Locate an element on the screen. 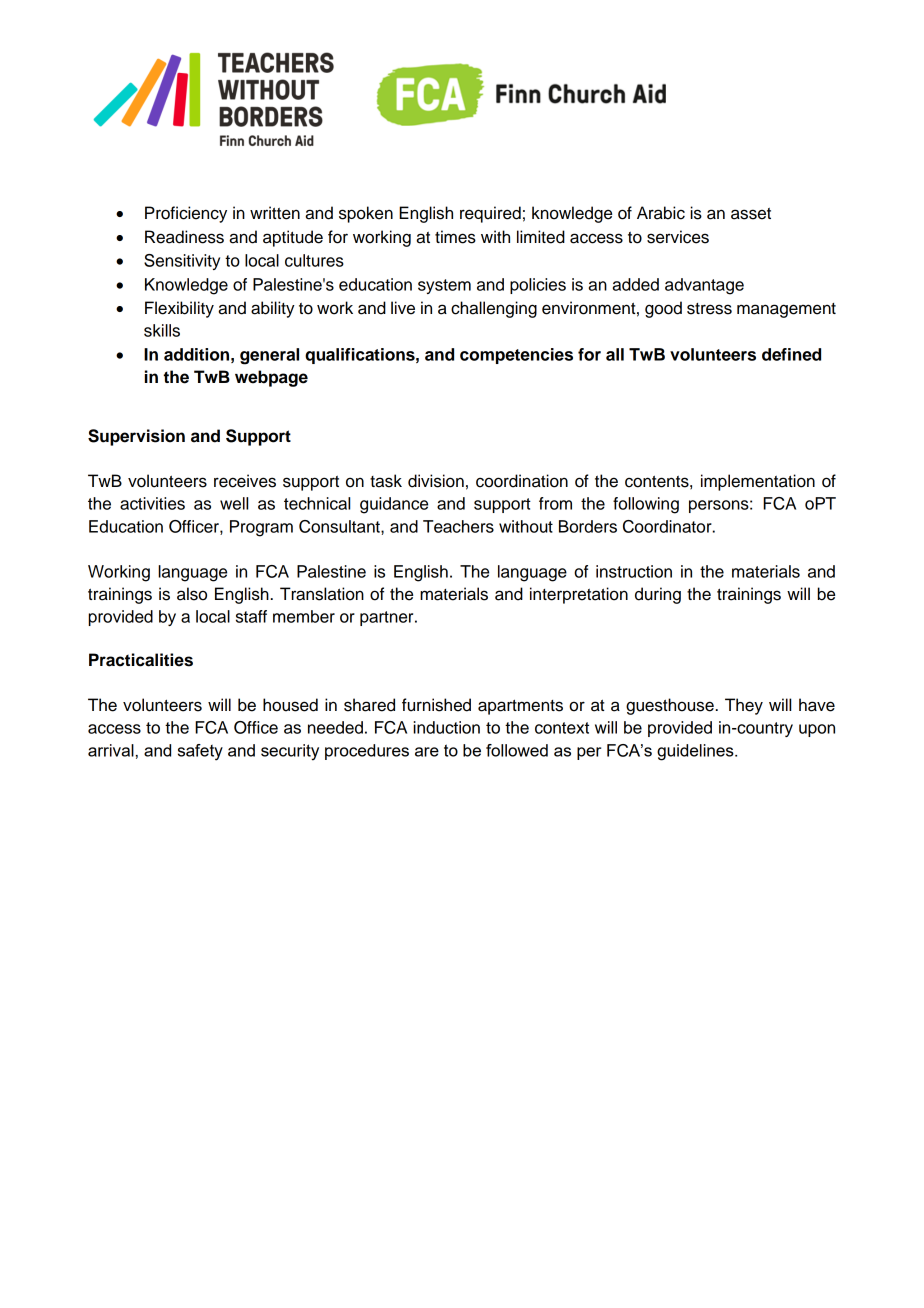 The width and height of the screenshot is (924, 1308). competencies is located at coordinates (516, 356).
